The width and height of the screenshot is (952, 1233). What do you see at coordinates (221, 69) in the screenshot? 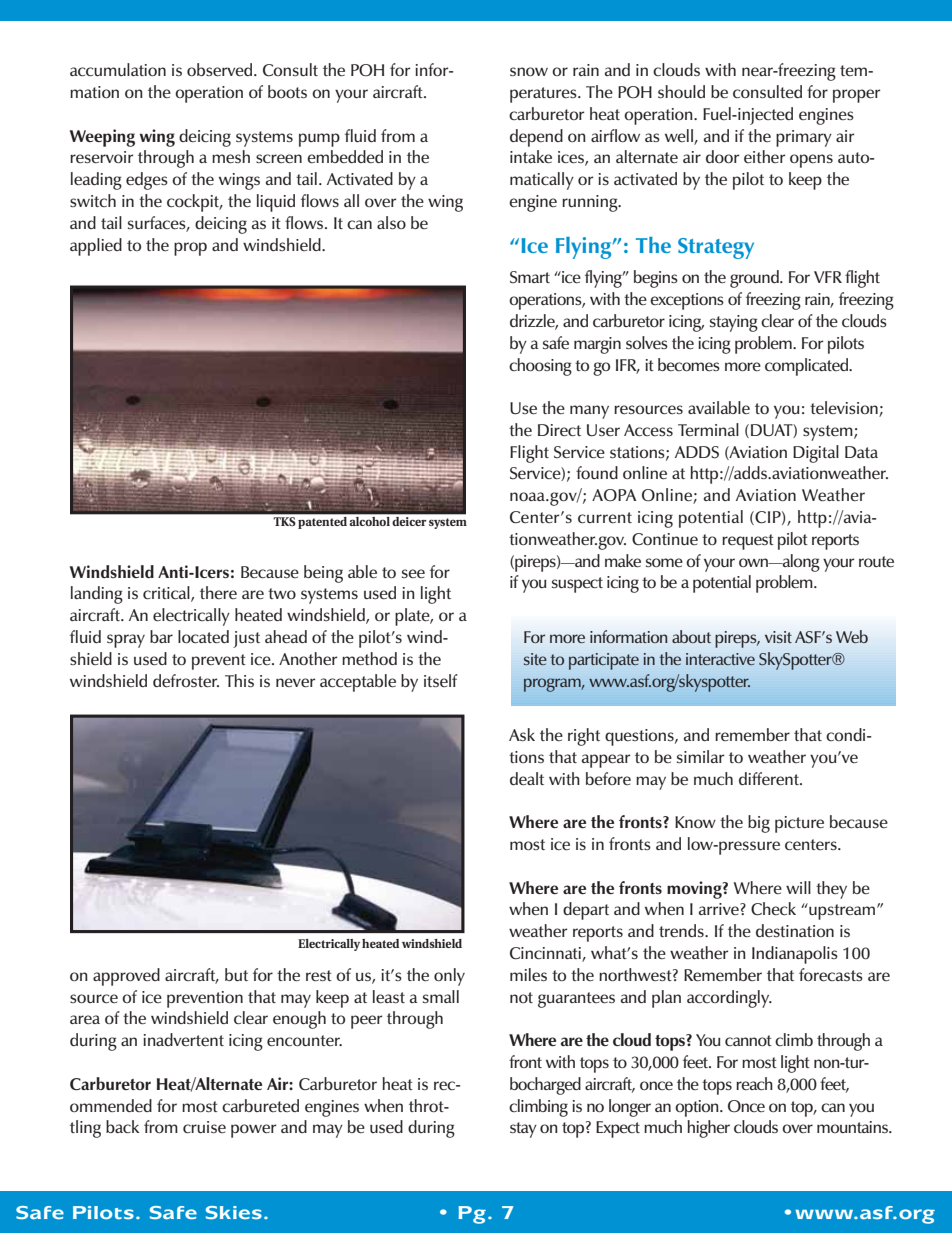
I see `observed` at bounding box center [221, 69].
